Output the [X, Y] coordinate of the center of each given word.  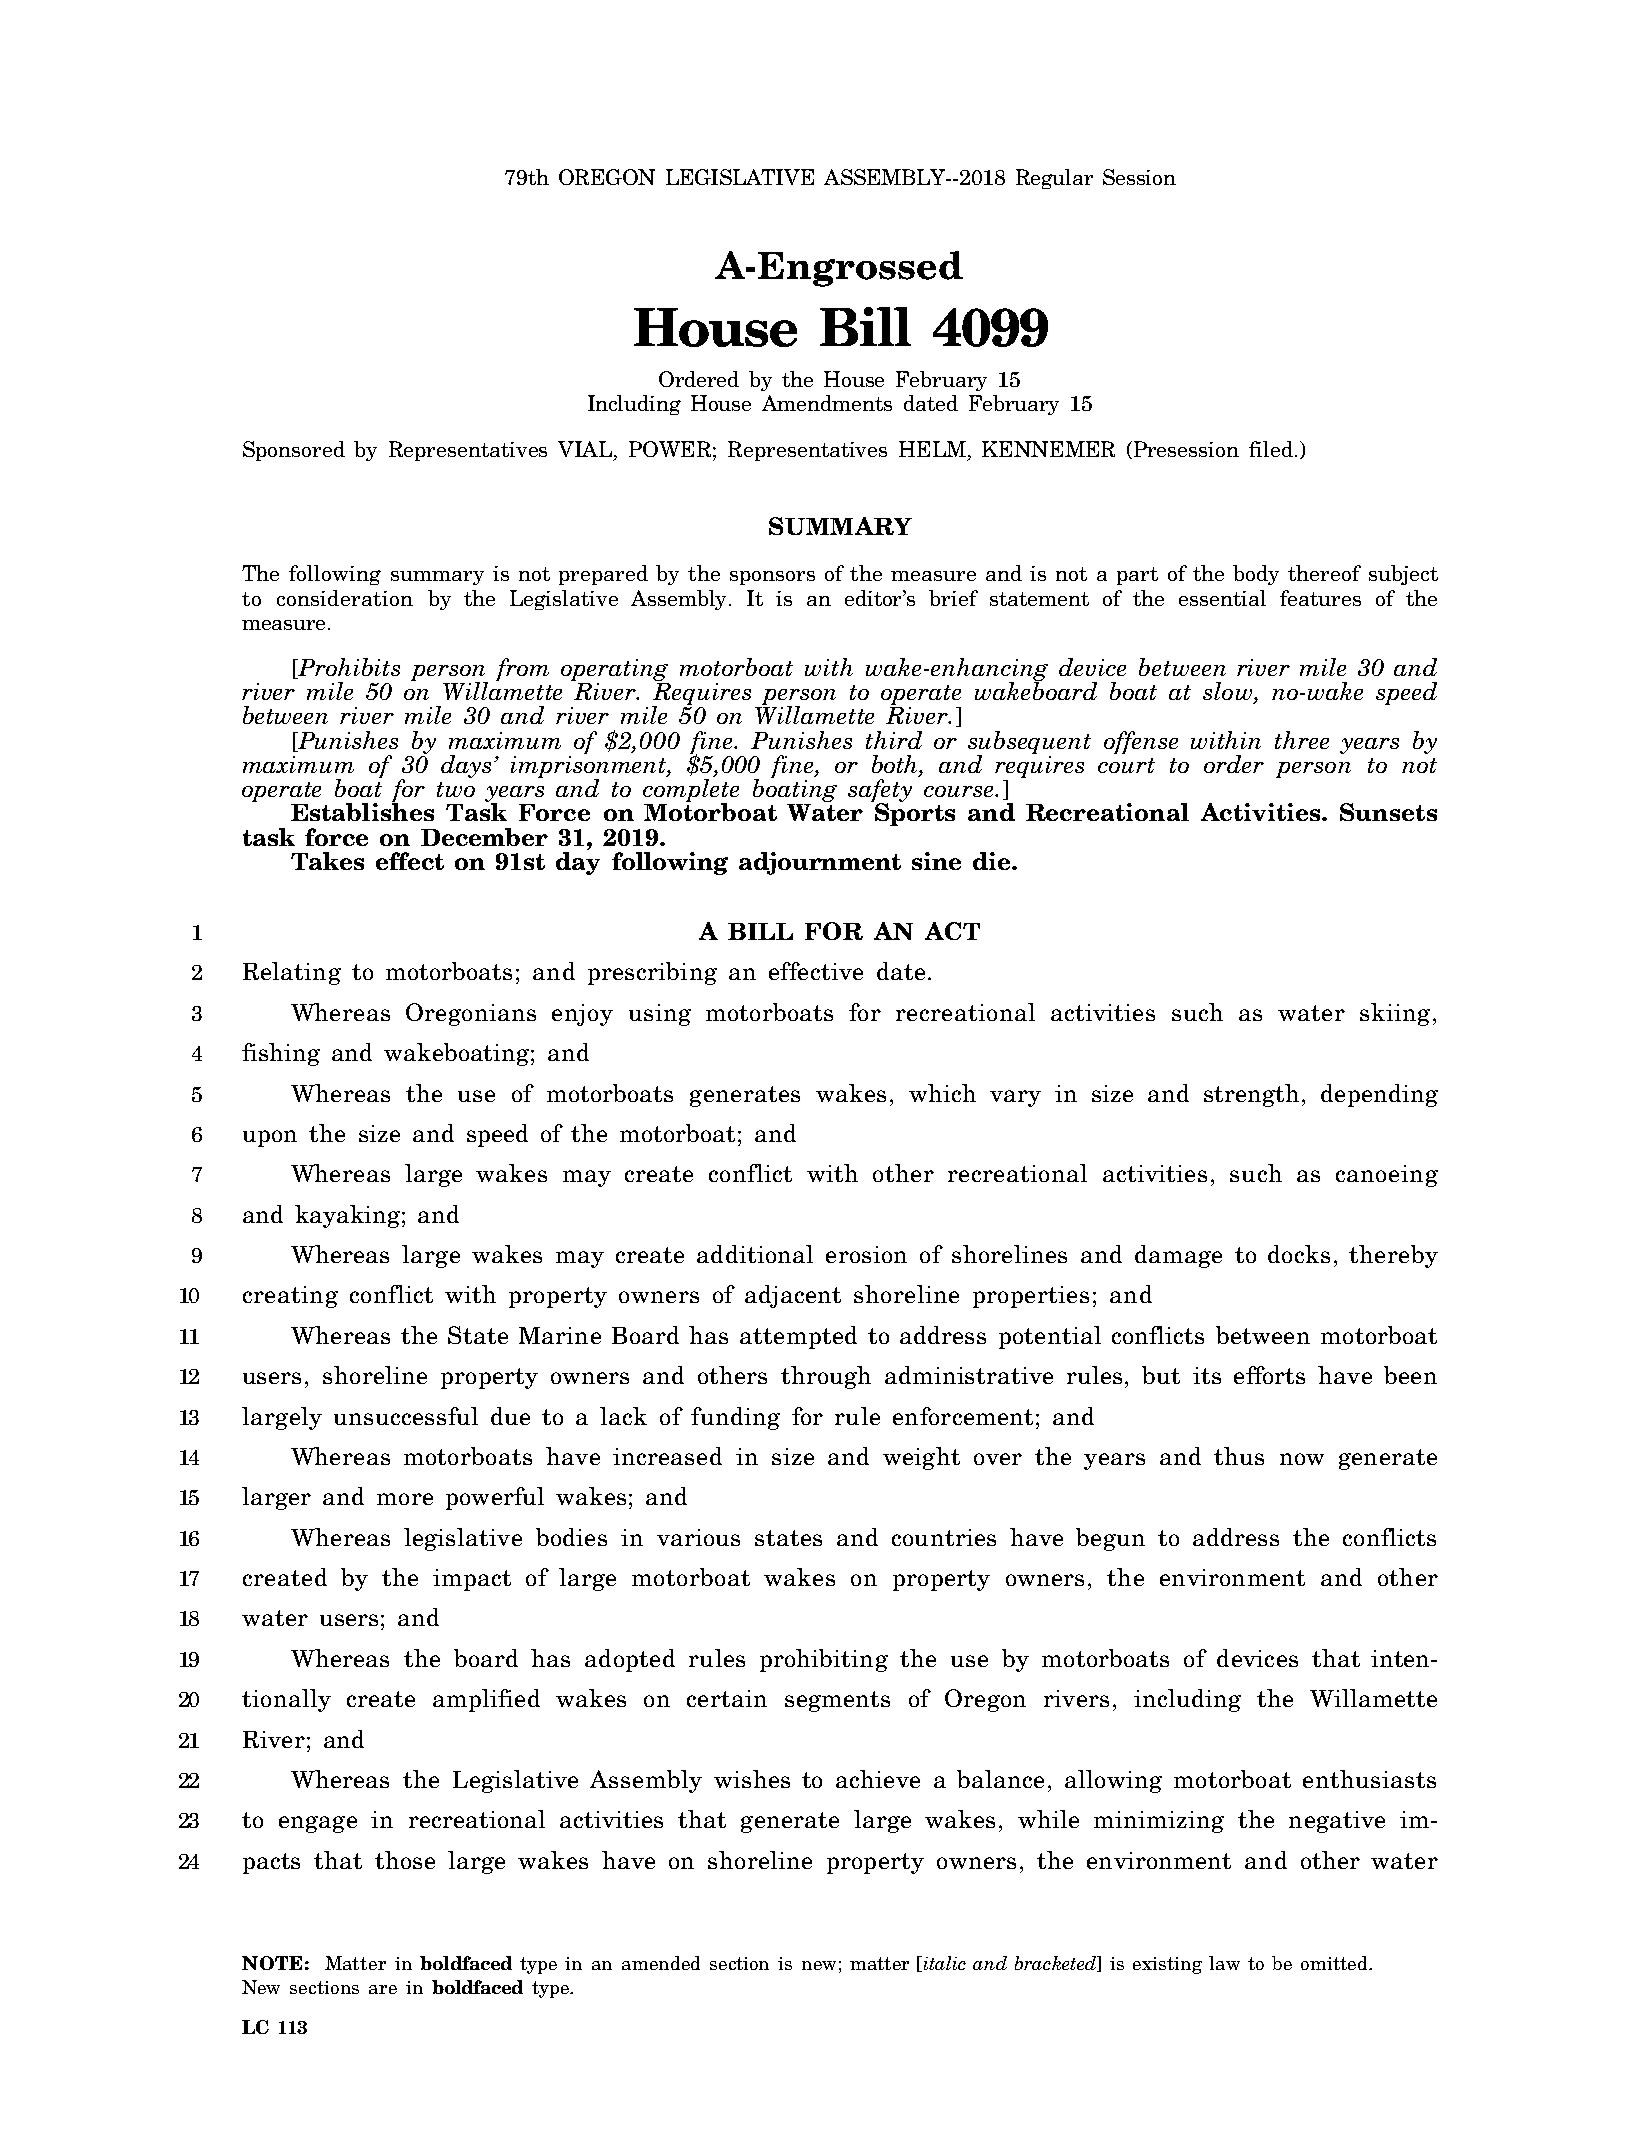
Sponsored [294, 451]
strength [1251, 1095]
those [405, 1860]
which [942, 1093]
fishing [281, 1054]
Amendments [827, 403]
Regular [1054, 179]
